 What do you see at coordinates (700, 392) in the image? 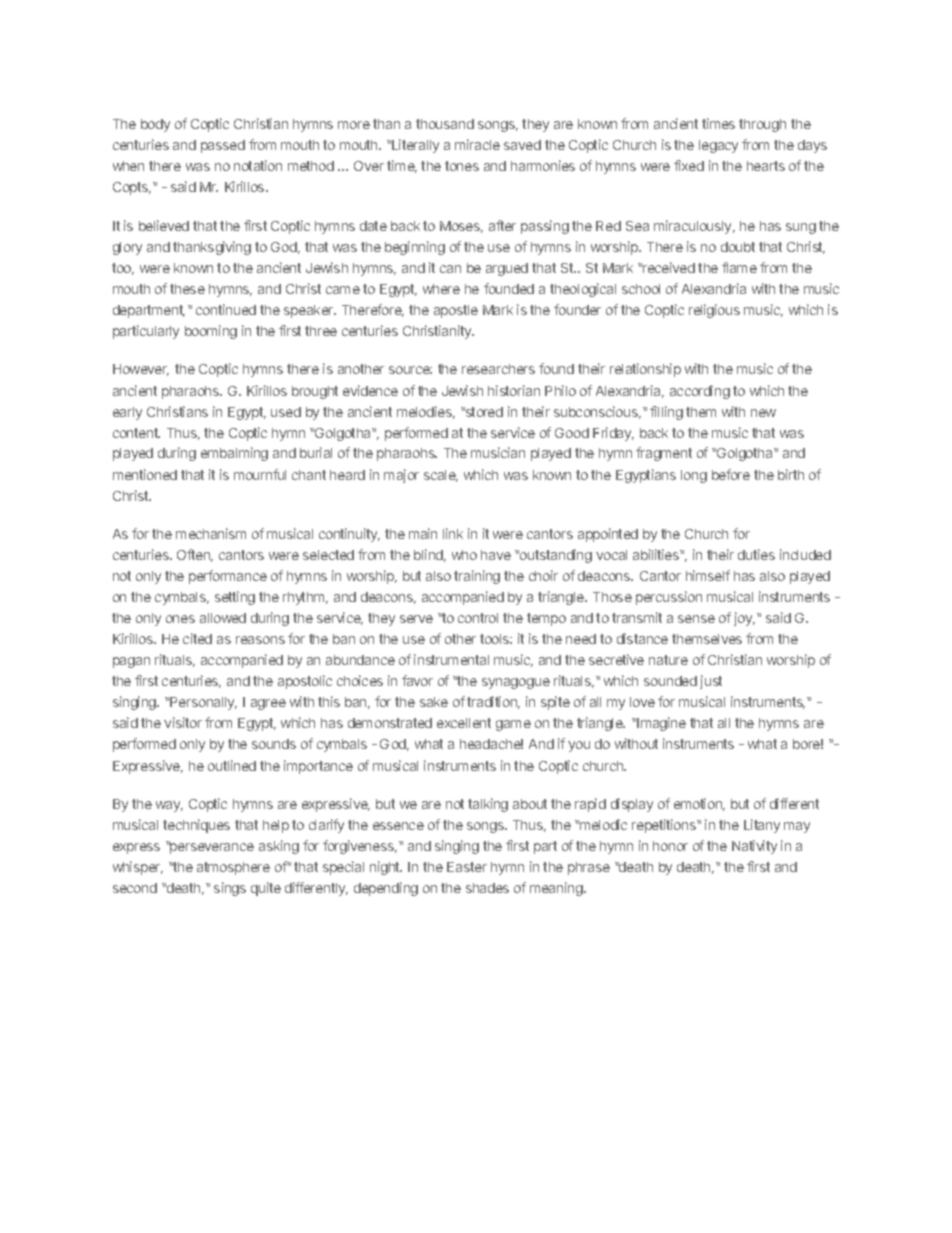
I see `according` at bounding box center [700, 392].
